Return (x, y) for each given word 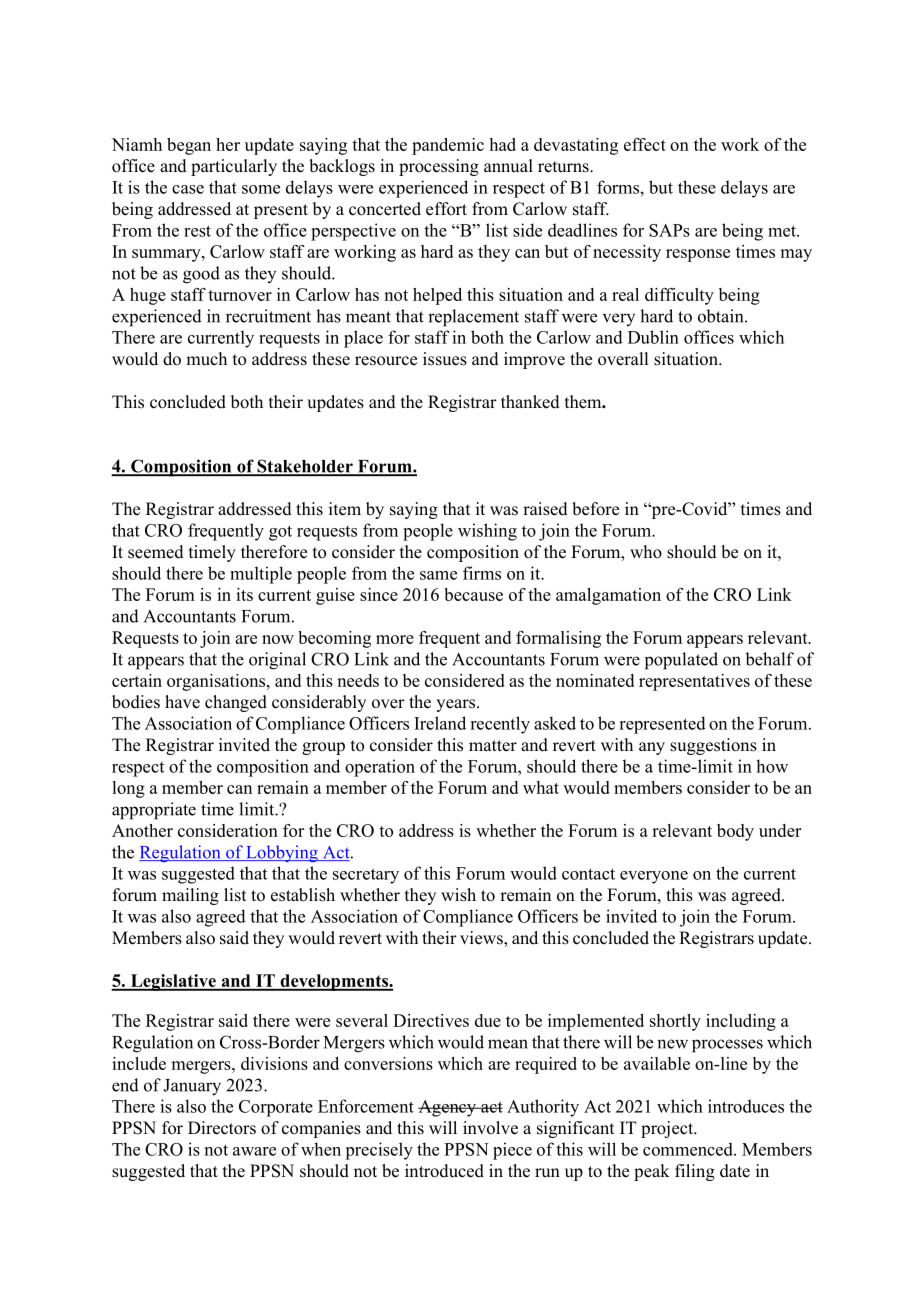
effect (645, 144)
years (457, 705)
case (188, 189)
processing (439, 167)
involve (490, 1128)
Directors (222, 1128)
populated (681, 661)
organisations (217, 682)
